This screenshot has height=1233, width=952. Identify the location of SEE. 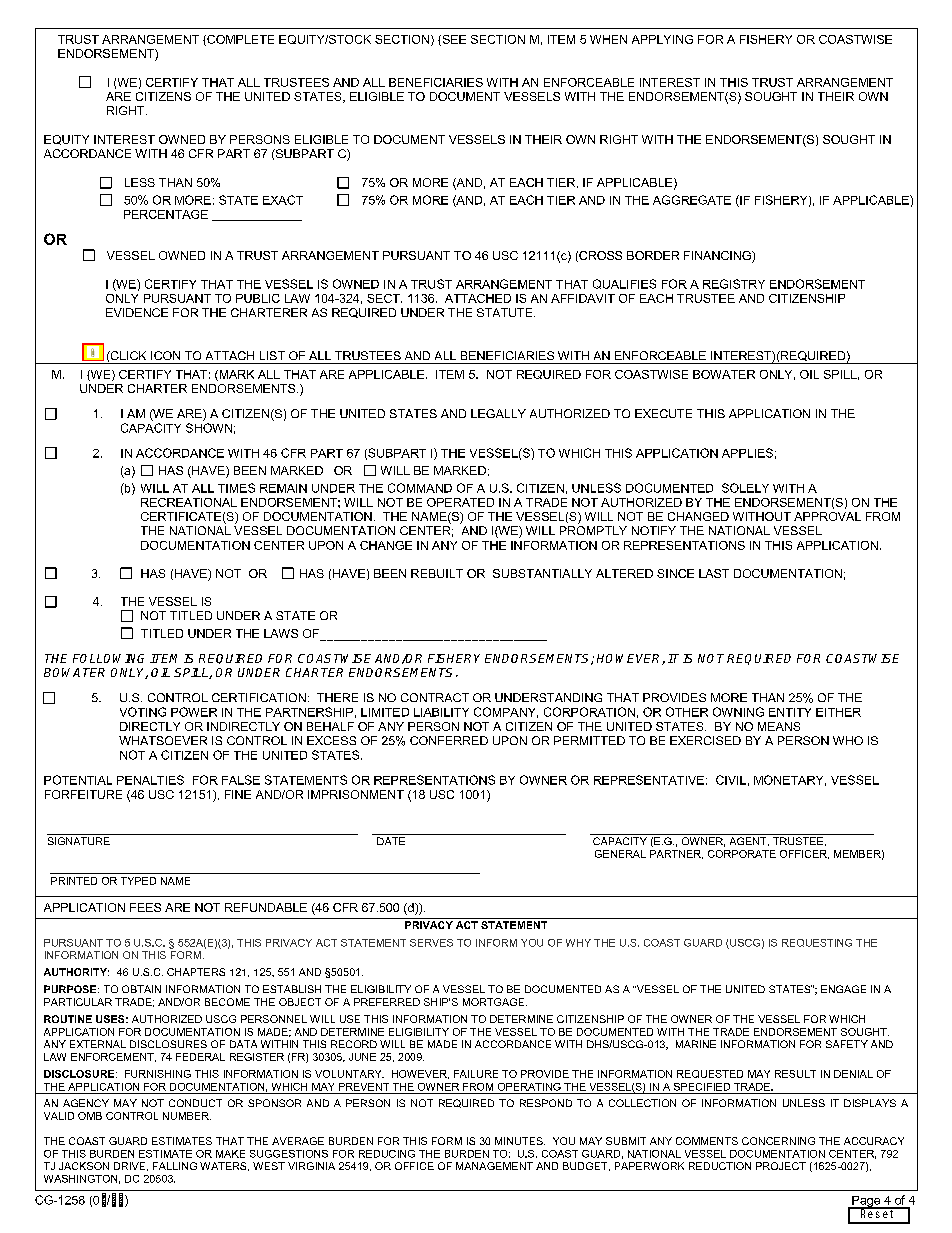
(453, 40).
